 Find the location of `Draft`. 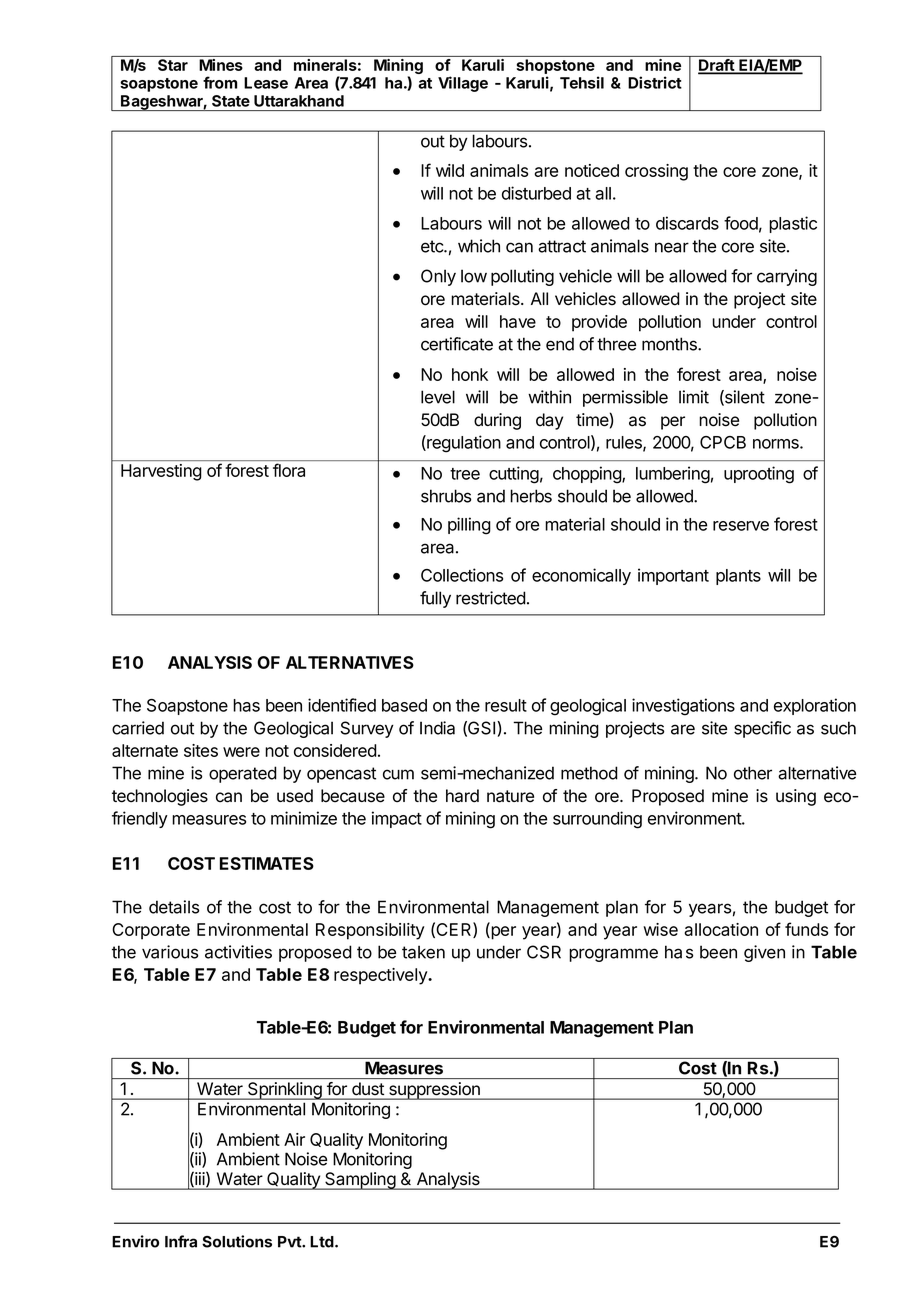

Draft is located at coordinates (717, 66).
